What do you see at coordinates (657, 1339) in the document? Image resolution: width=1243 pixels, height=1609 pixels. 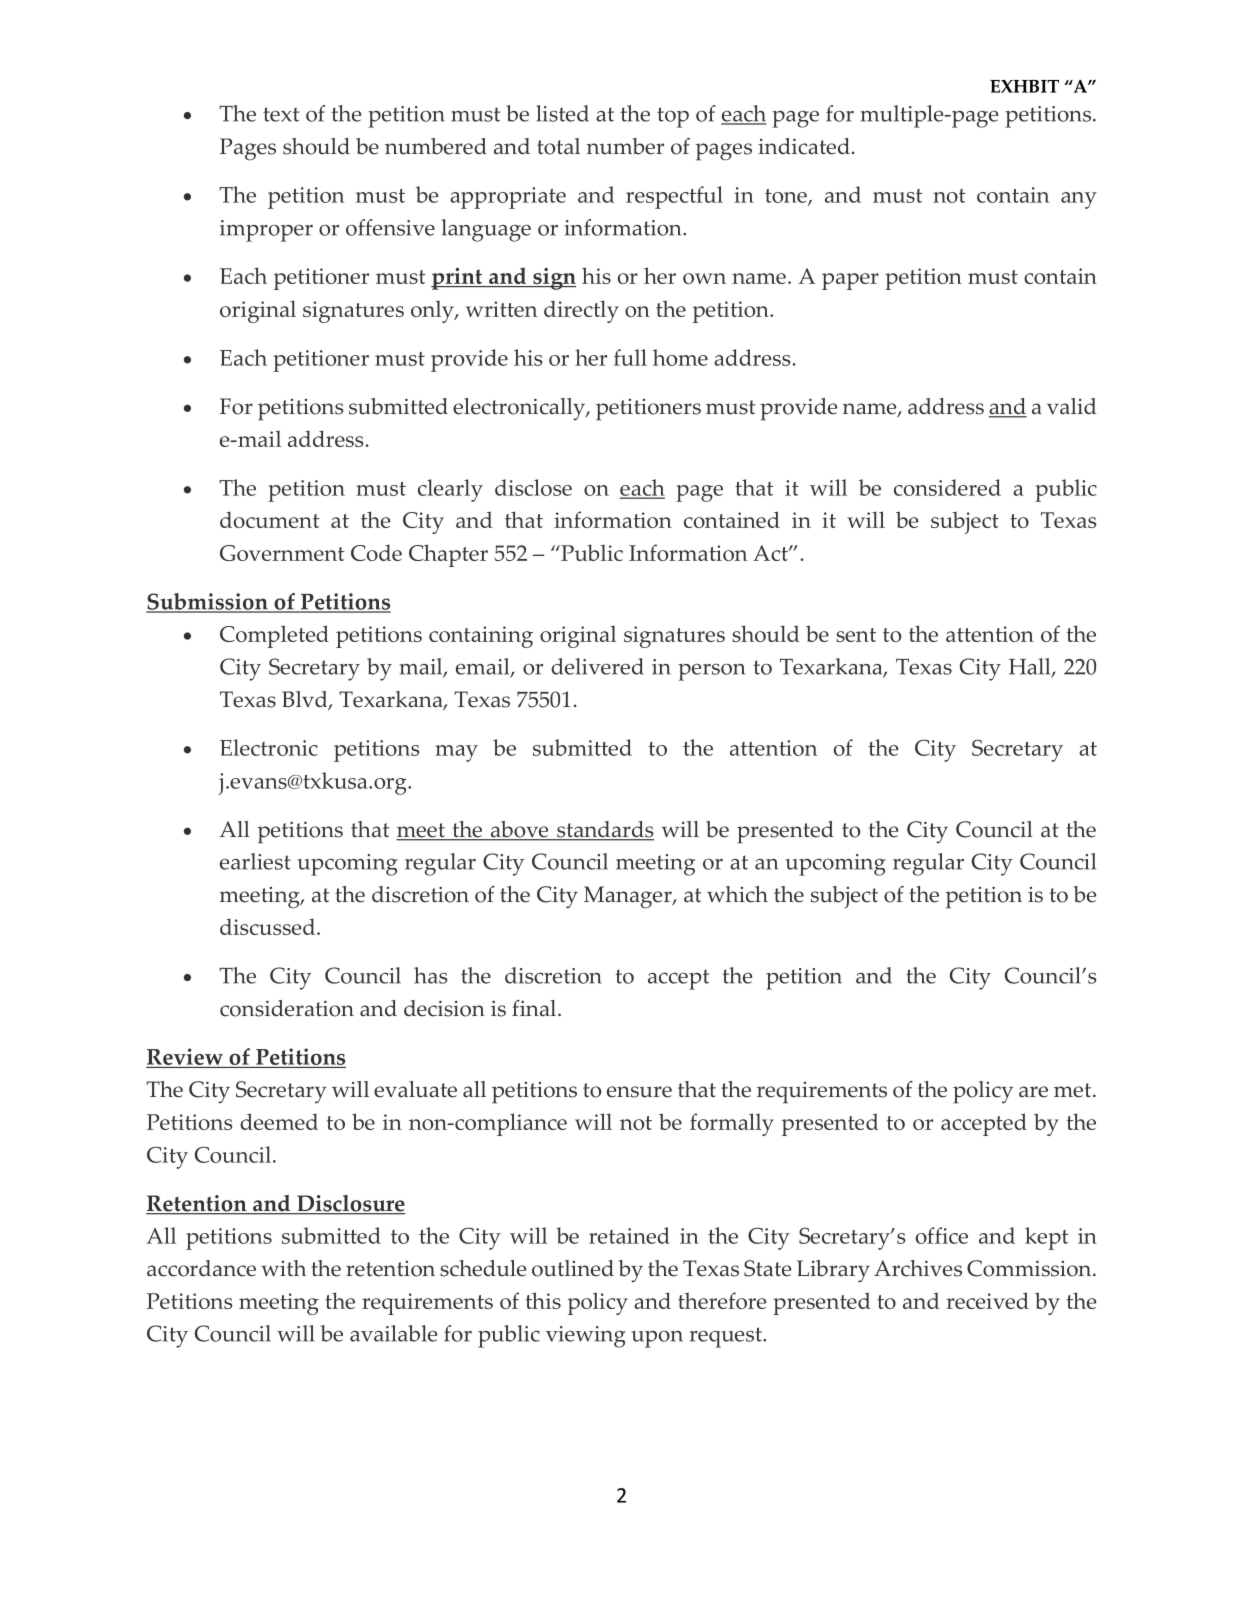 I see `upon` at bounding box center [657, 1339].
